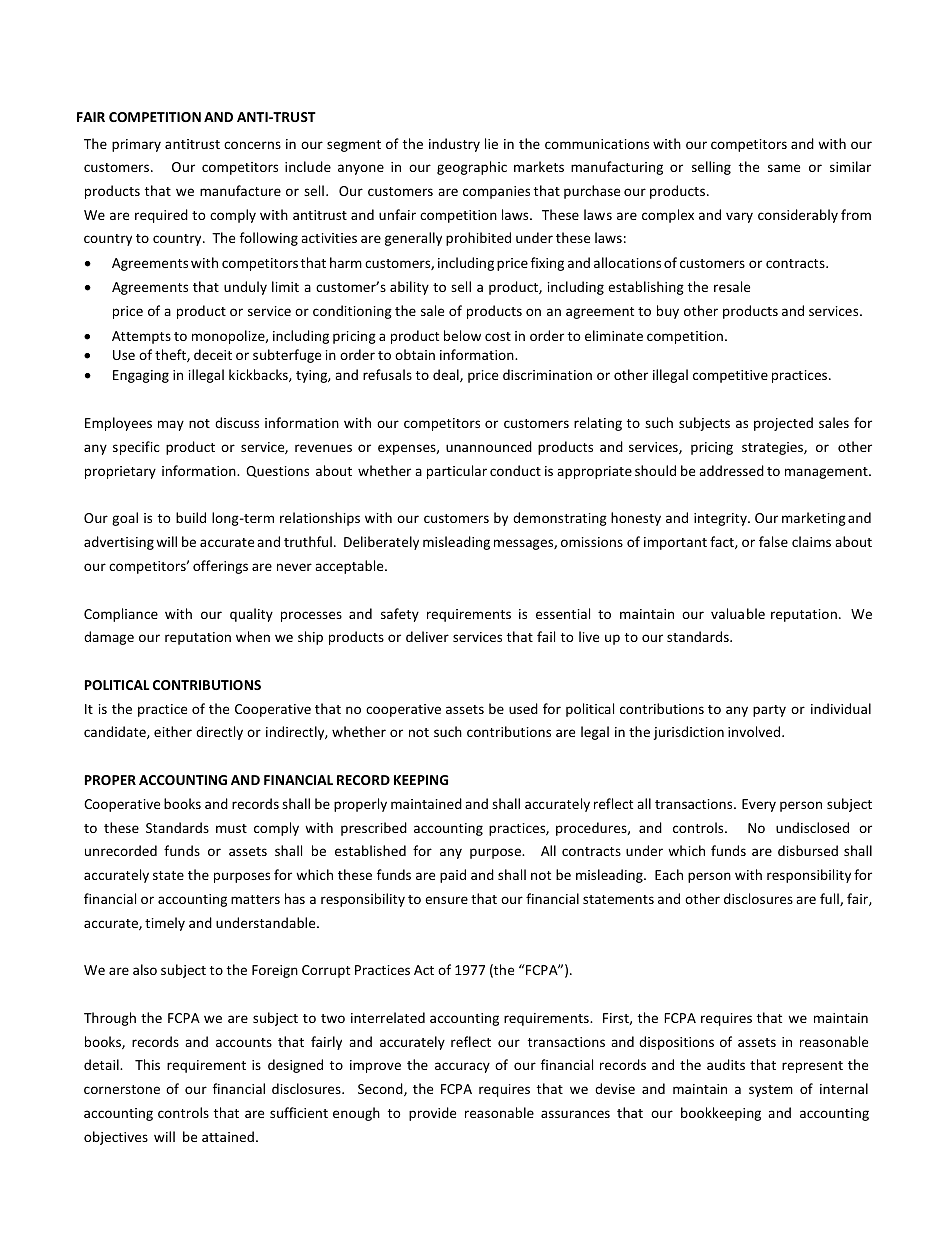 The height and width of the screenshot is (1233, 952). Describe the element at coordinates (253, 636) in the screenshot. I see `when` at that location.
